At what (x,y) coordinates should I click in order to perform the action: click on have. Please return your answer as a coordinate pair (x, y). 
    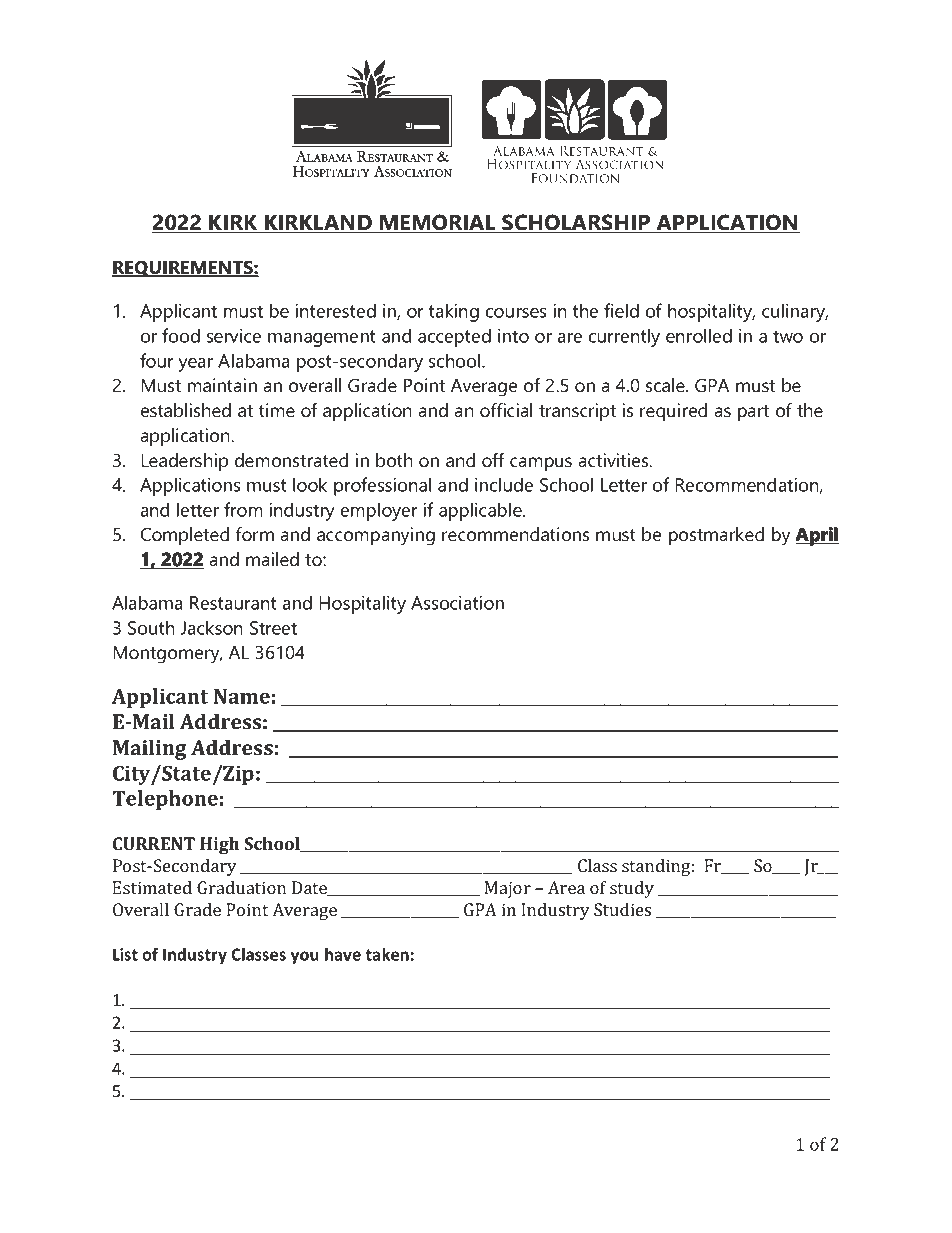
    Looking at the image, I should click on (343, 954).
